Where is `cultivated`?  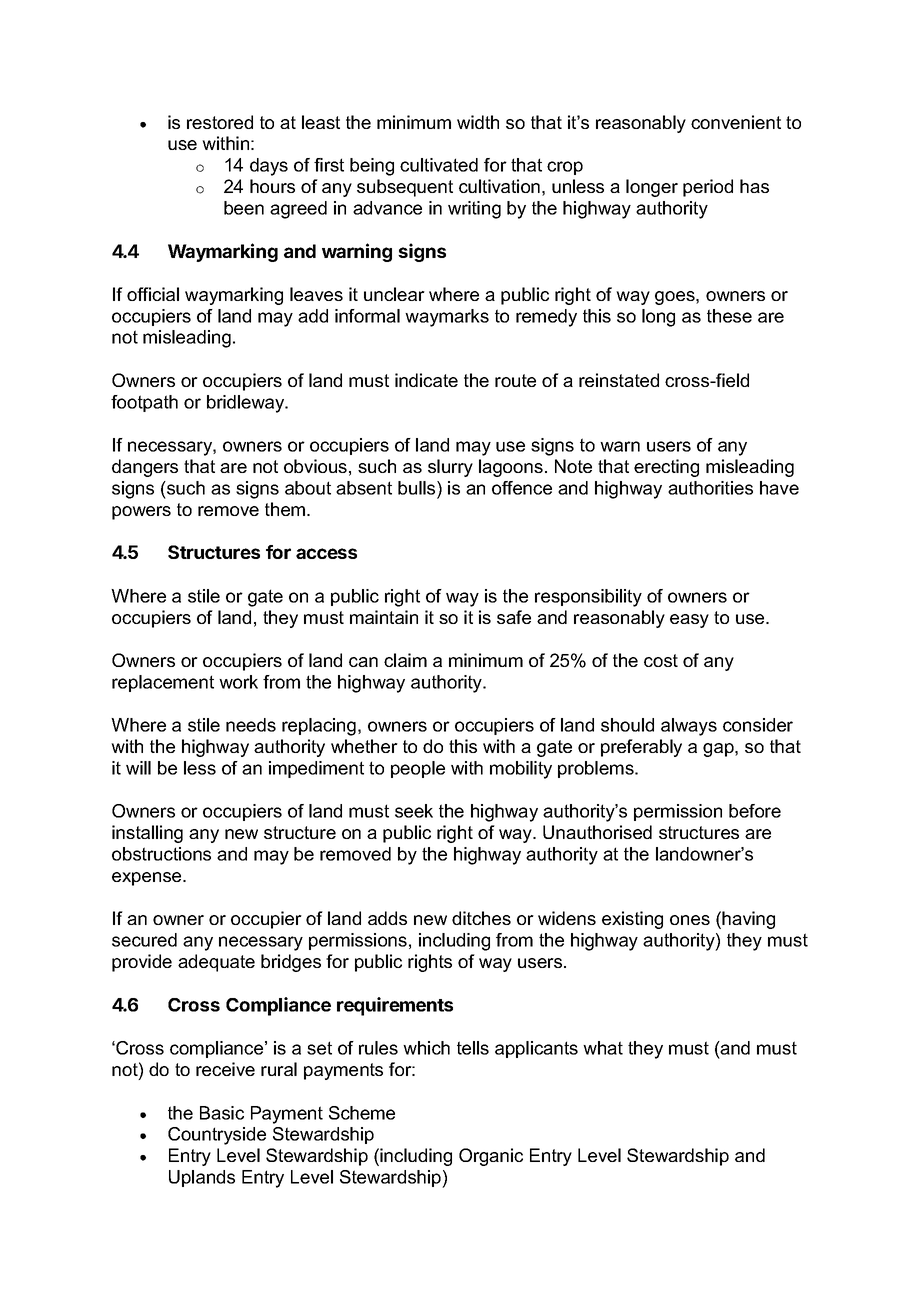 cultivated is located at coordinates (439, 165).
